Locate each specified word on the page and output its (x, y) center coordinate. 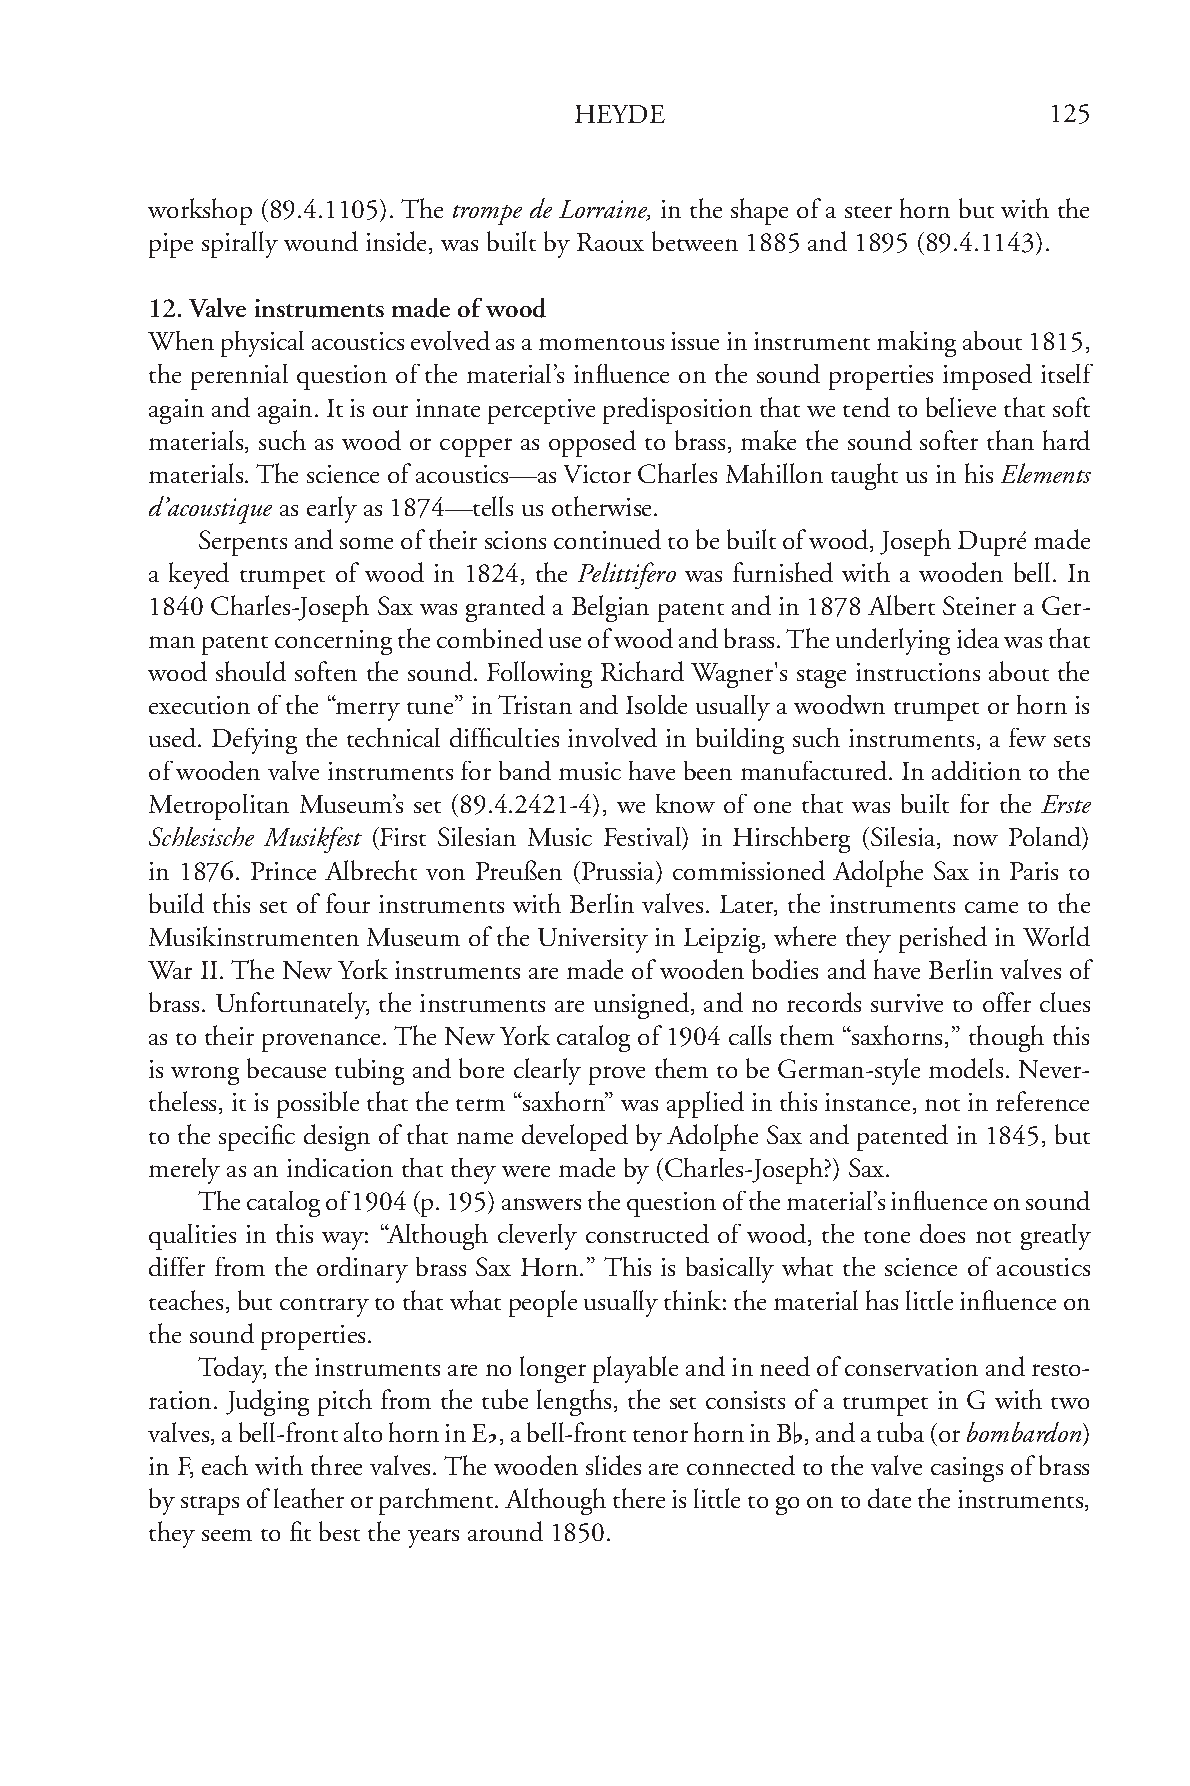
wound (321, 241)
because (286, 1068)
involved (612, 737)
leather (309, 1498)
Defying (254, 741)
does (942, 1233)
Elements (1046, 473)
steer (868, 212)
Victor (597, 474)
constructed (647, 1233)
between (695, 241)
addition (976, 770)
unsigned (643, 1005)
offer (1007, 1002)
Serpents (243, 543)
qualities (192, 1237)
